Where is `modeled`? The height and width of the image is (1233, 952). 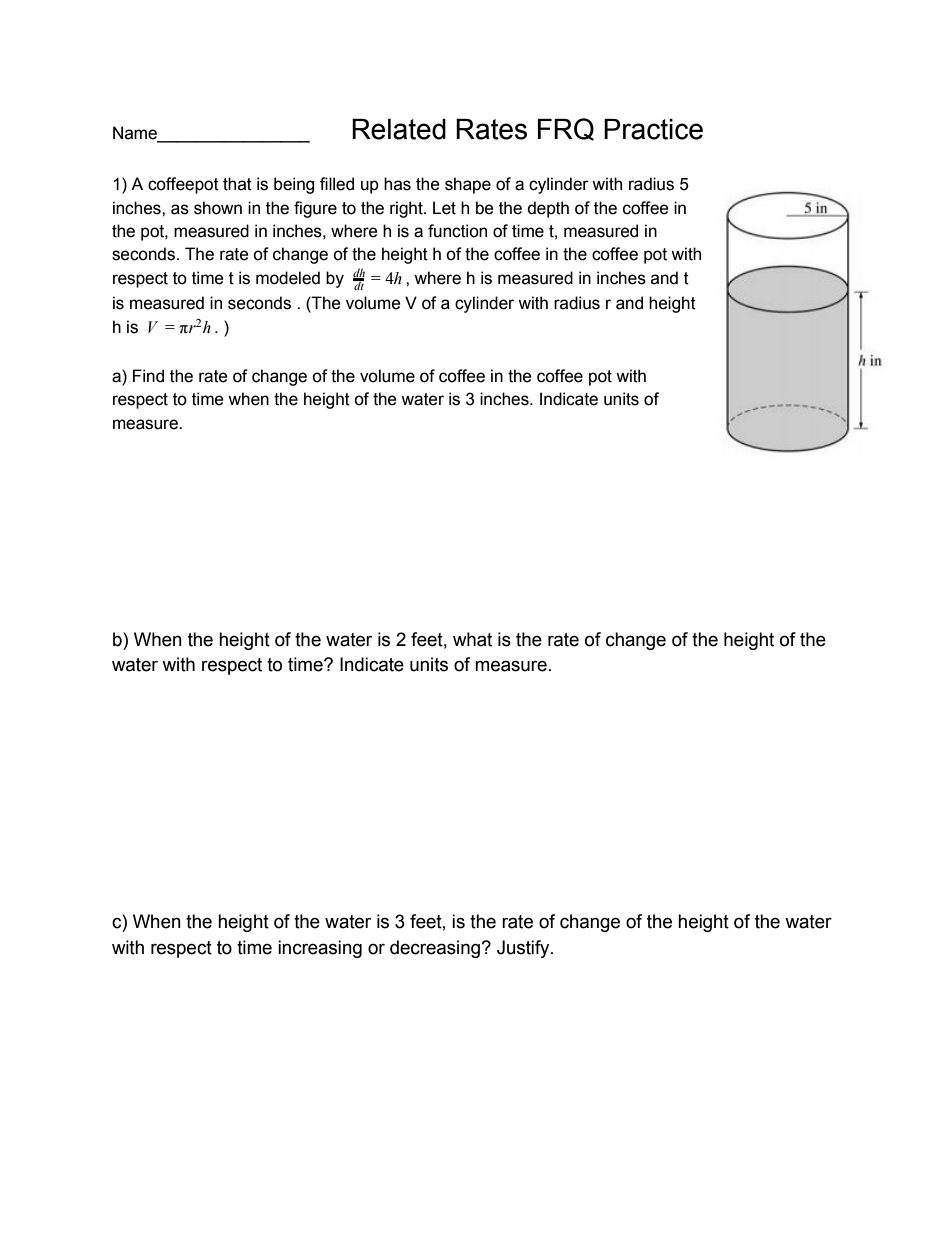
modeled is located at coordinates (288, 278).
